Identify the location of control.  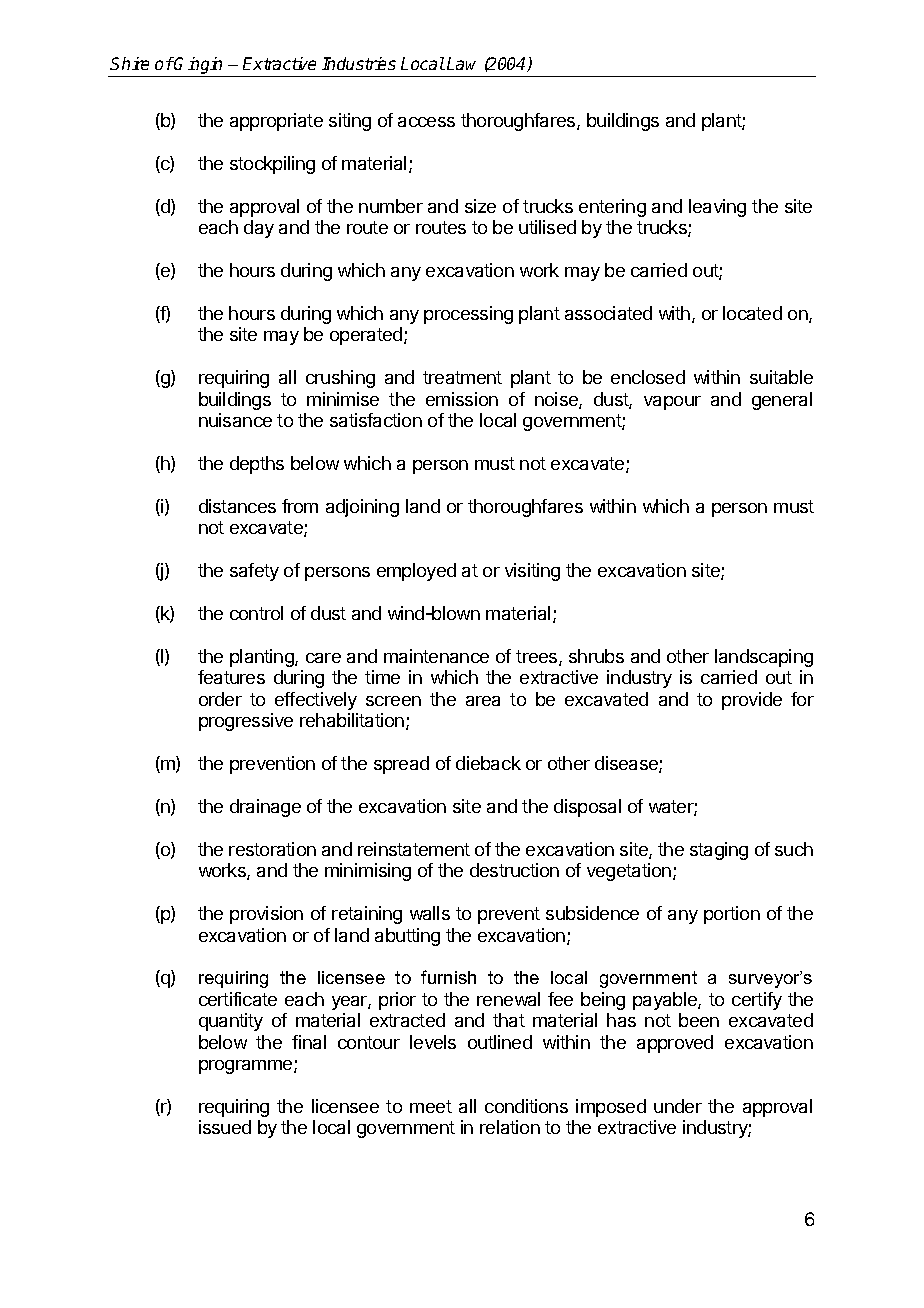
(256, 613).
